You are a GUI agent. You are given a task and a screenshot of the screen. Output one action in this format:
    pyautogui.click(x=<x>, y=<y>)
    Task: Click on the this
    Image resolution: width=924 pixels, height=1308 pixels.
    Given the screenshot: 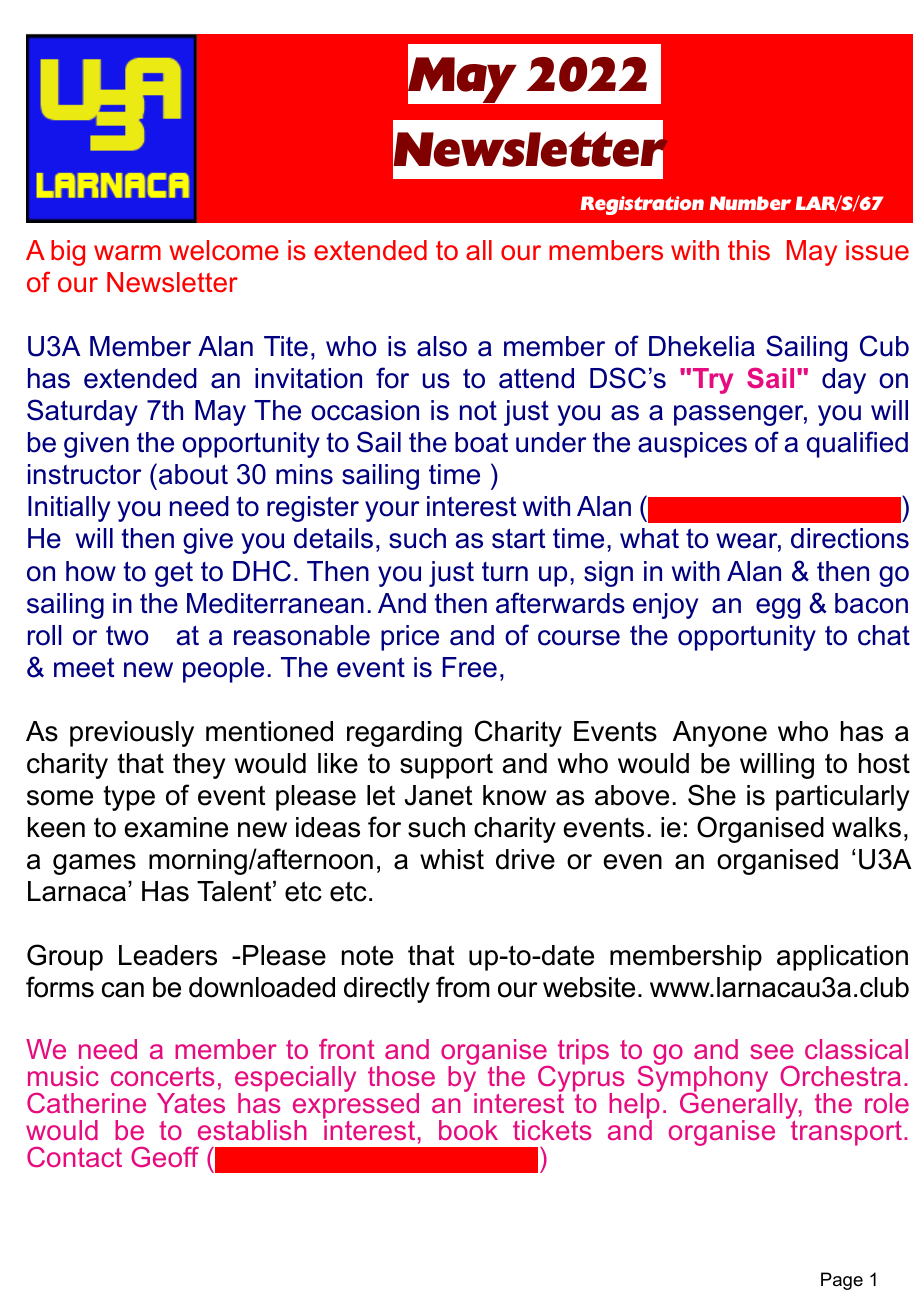 What is the action you would take?
    pyautogui.click(x=749, y=250)
